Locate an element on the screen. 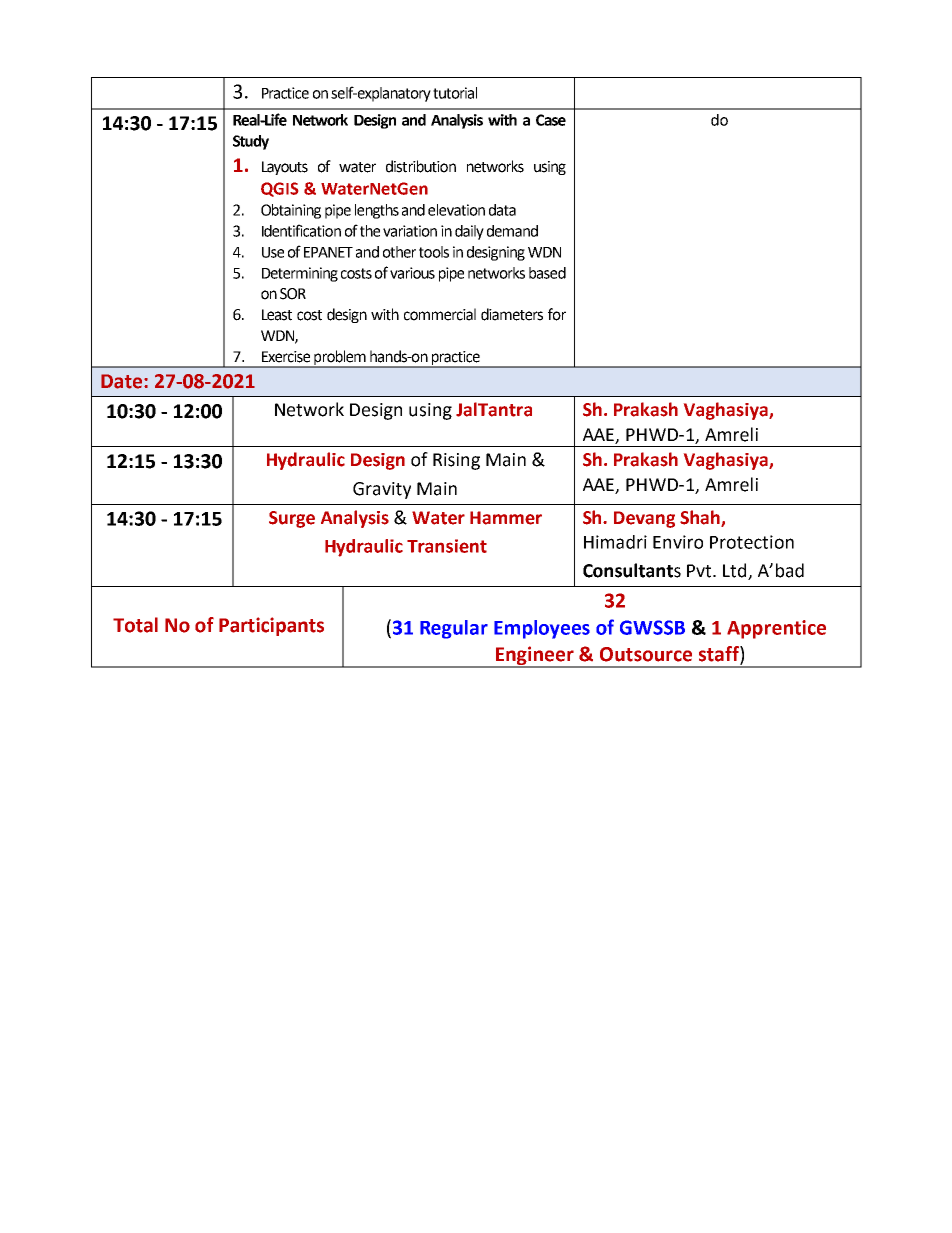  Total is located at coordinates (135, 625).
